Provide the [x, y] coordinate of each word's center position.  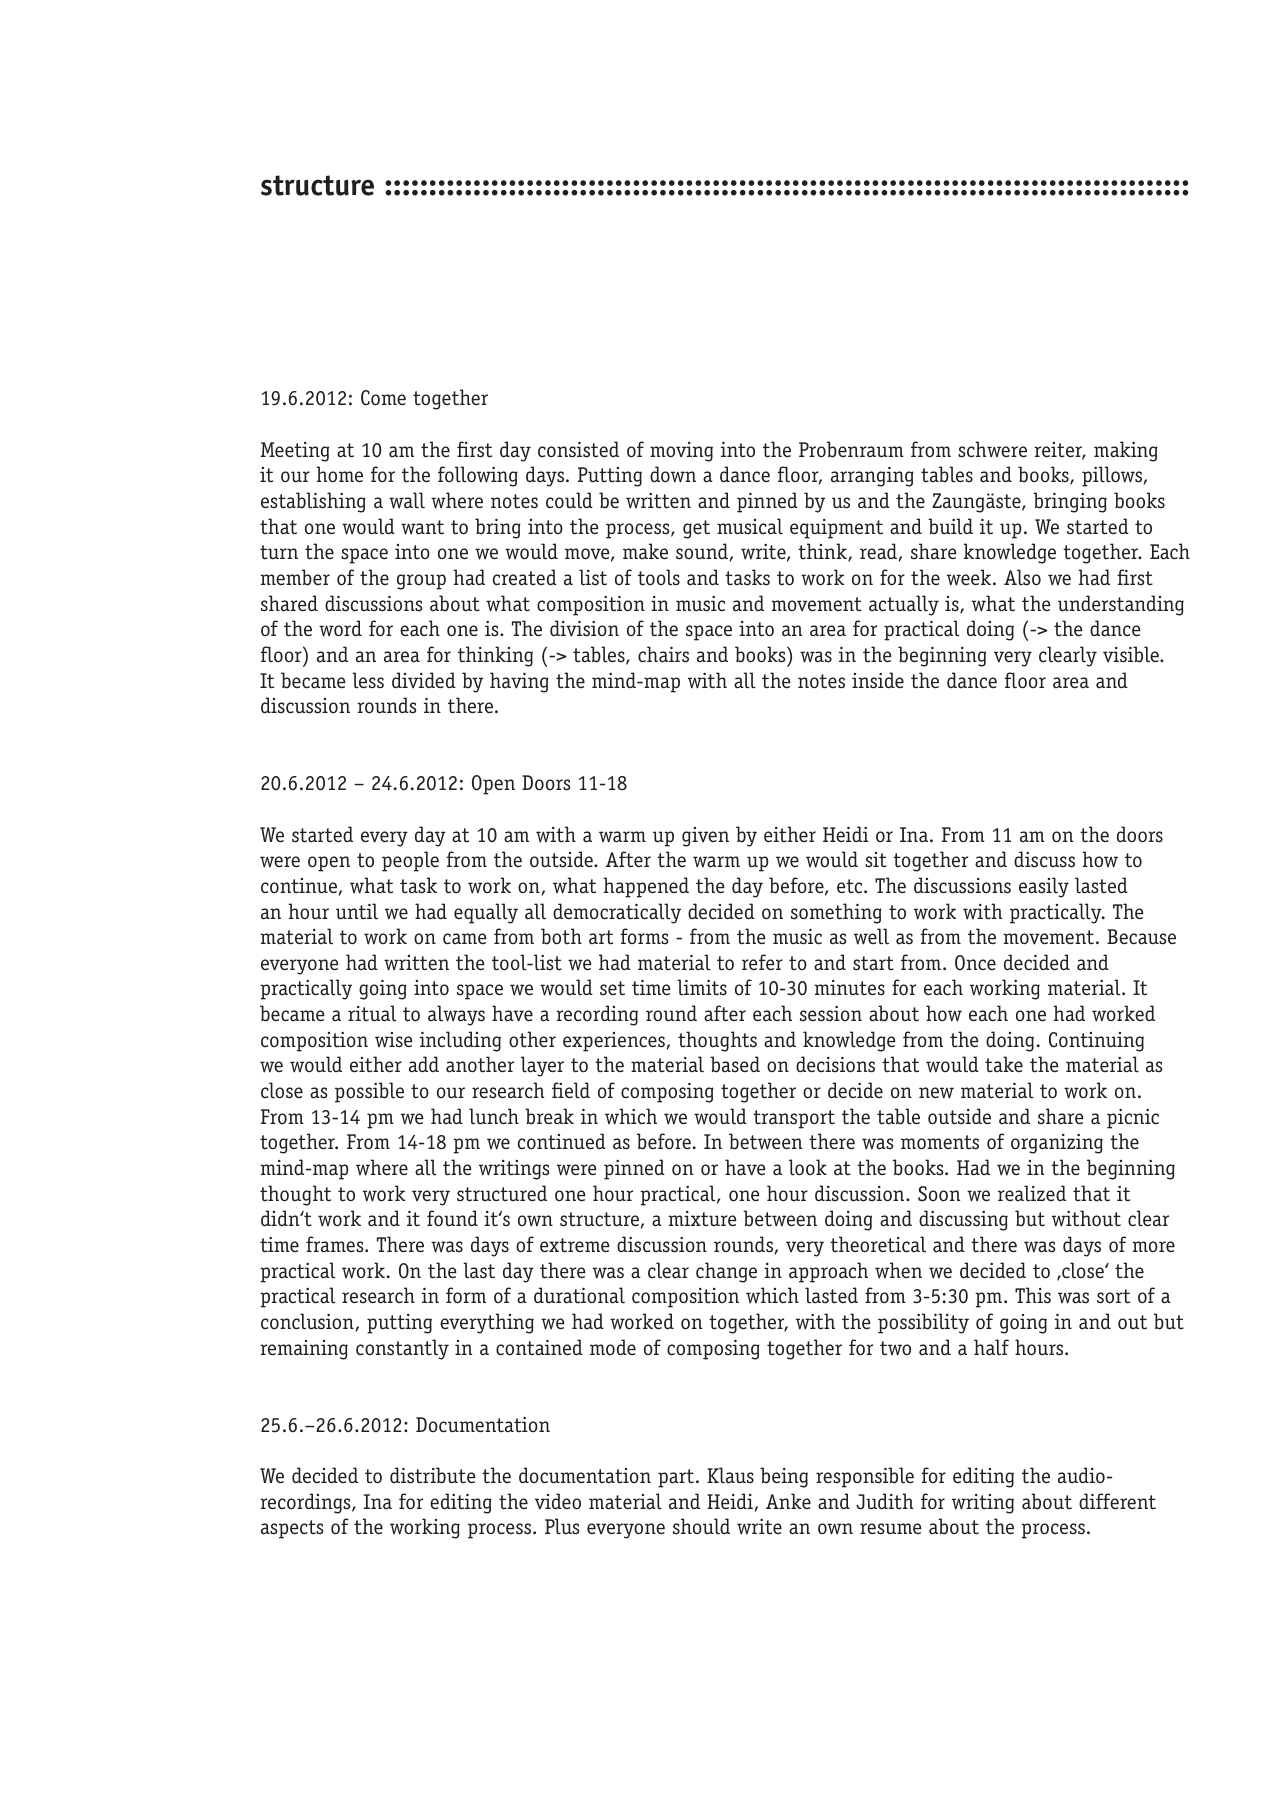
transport [794, 1119]
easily [1044, 887]
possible [369, 1092]
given [705, 837]
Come [383, 398]
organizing [1057, 1144]
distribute [433, 1475]
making [1126, 451]
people [410, 861]
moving [681, 452]
